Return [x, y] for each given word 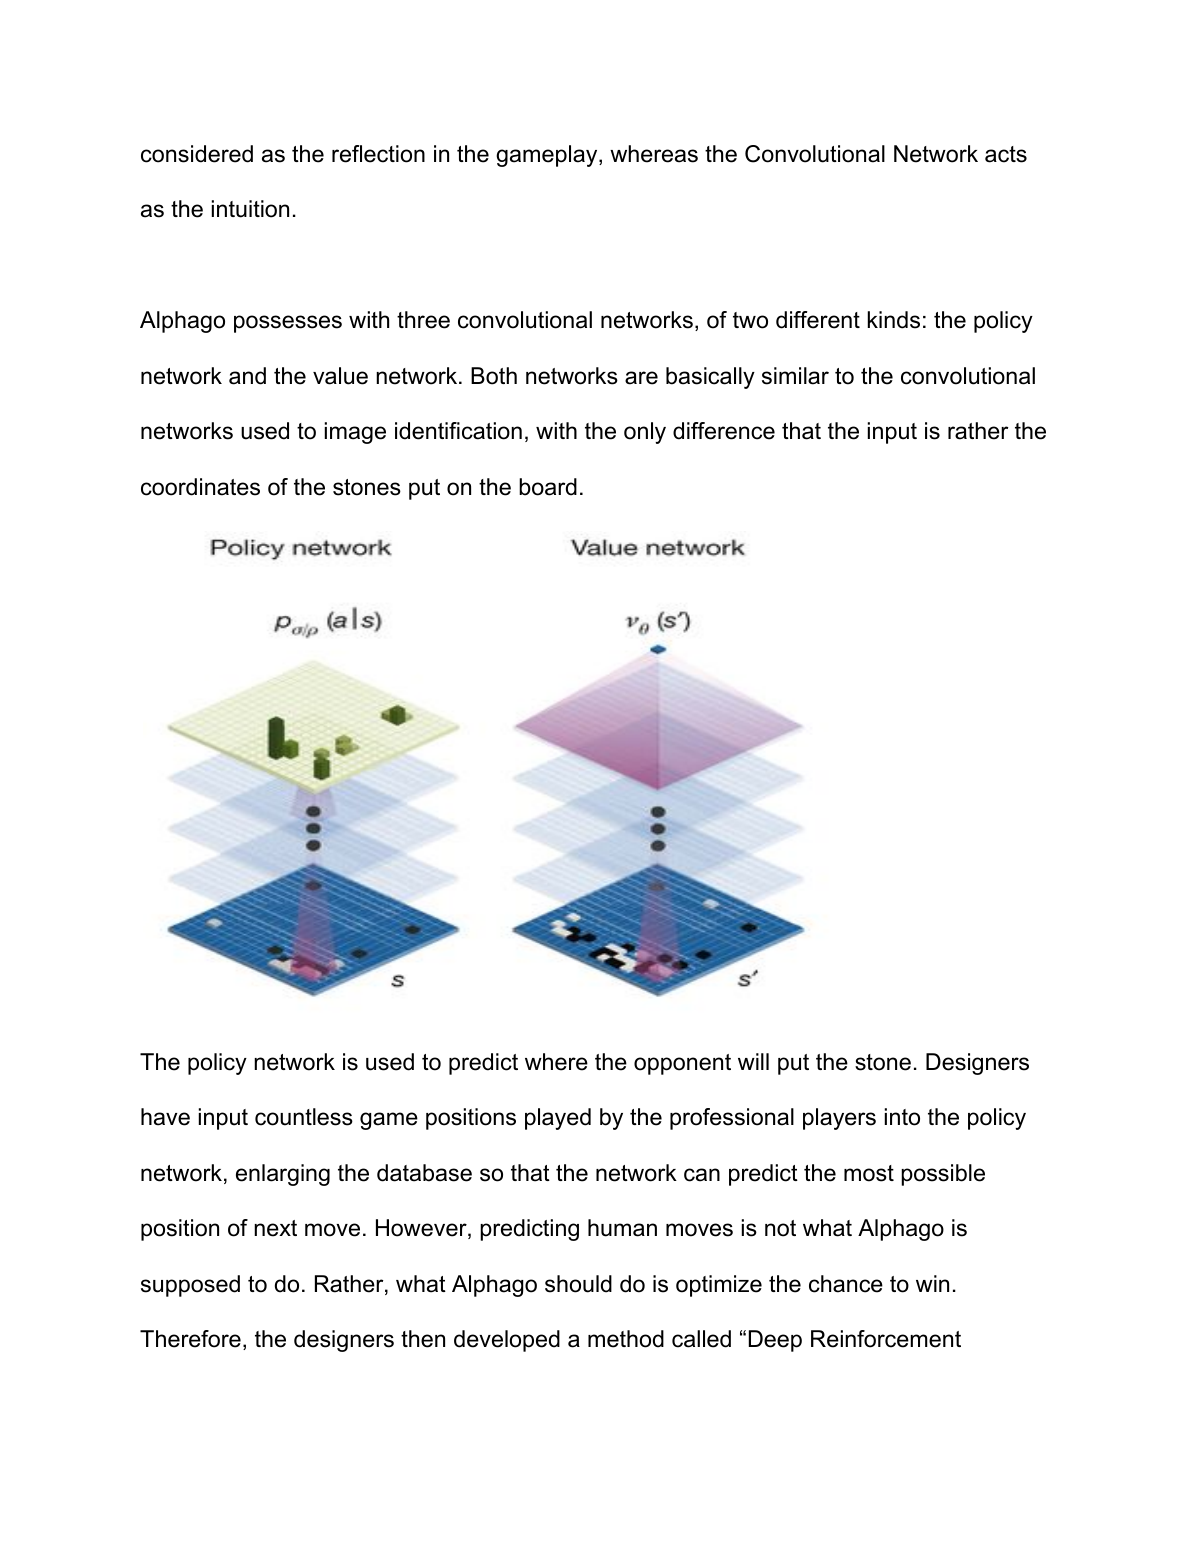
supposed [190, 1286]
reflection [378, 154]
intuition [250, 209]
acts [1006, 154]
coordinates [200, 487]
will [753, 1061]
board [548, 487]
